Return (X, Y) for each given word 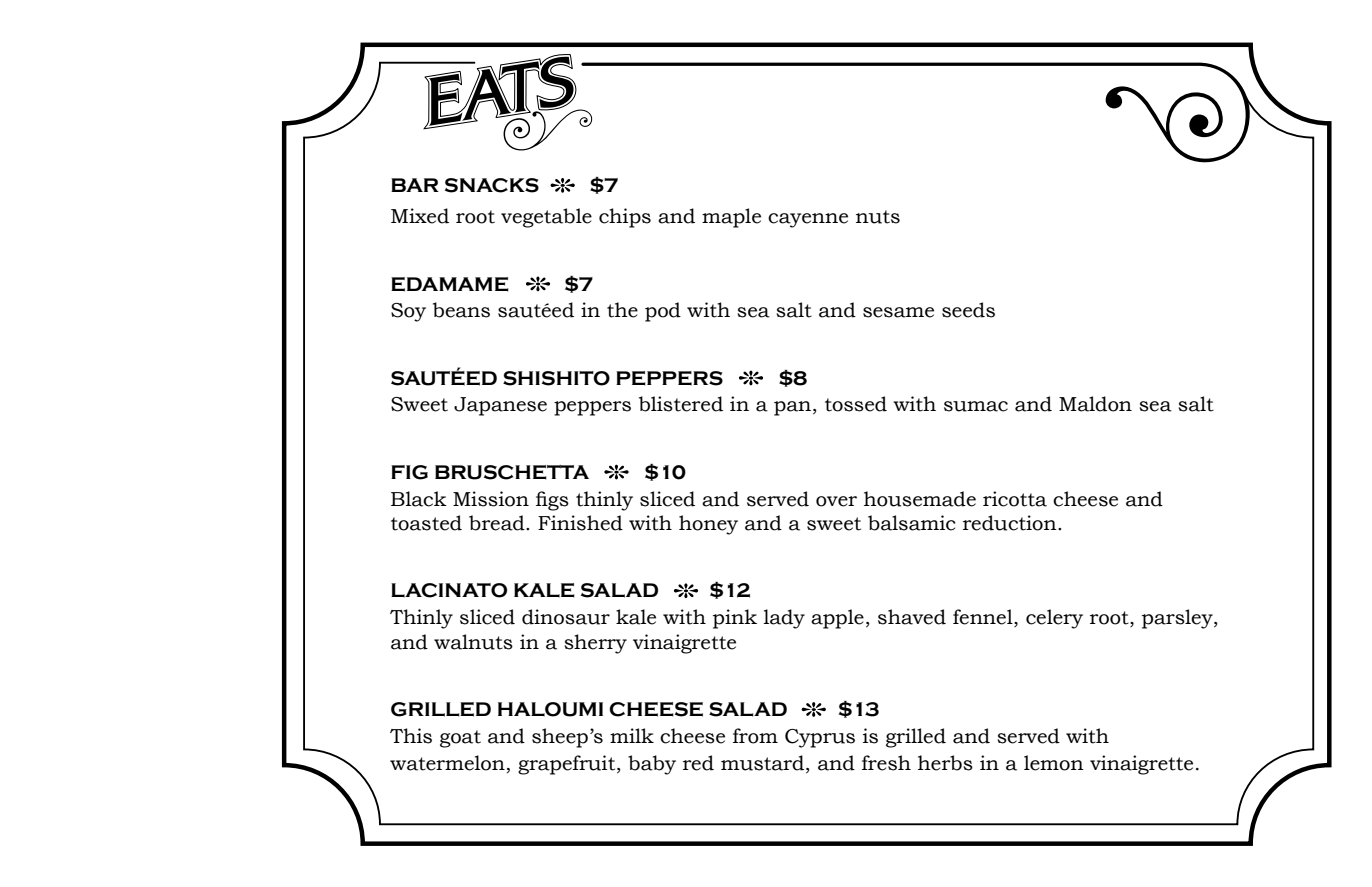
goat (460, 739)
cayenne (808, 220)
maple (731, 218)
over (836, 501)
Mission (491, 499)
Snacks (492, 185)
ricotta (1015, 499)
